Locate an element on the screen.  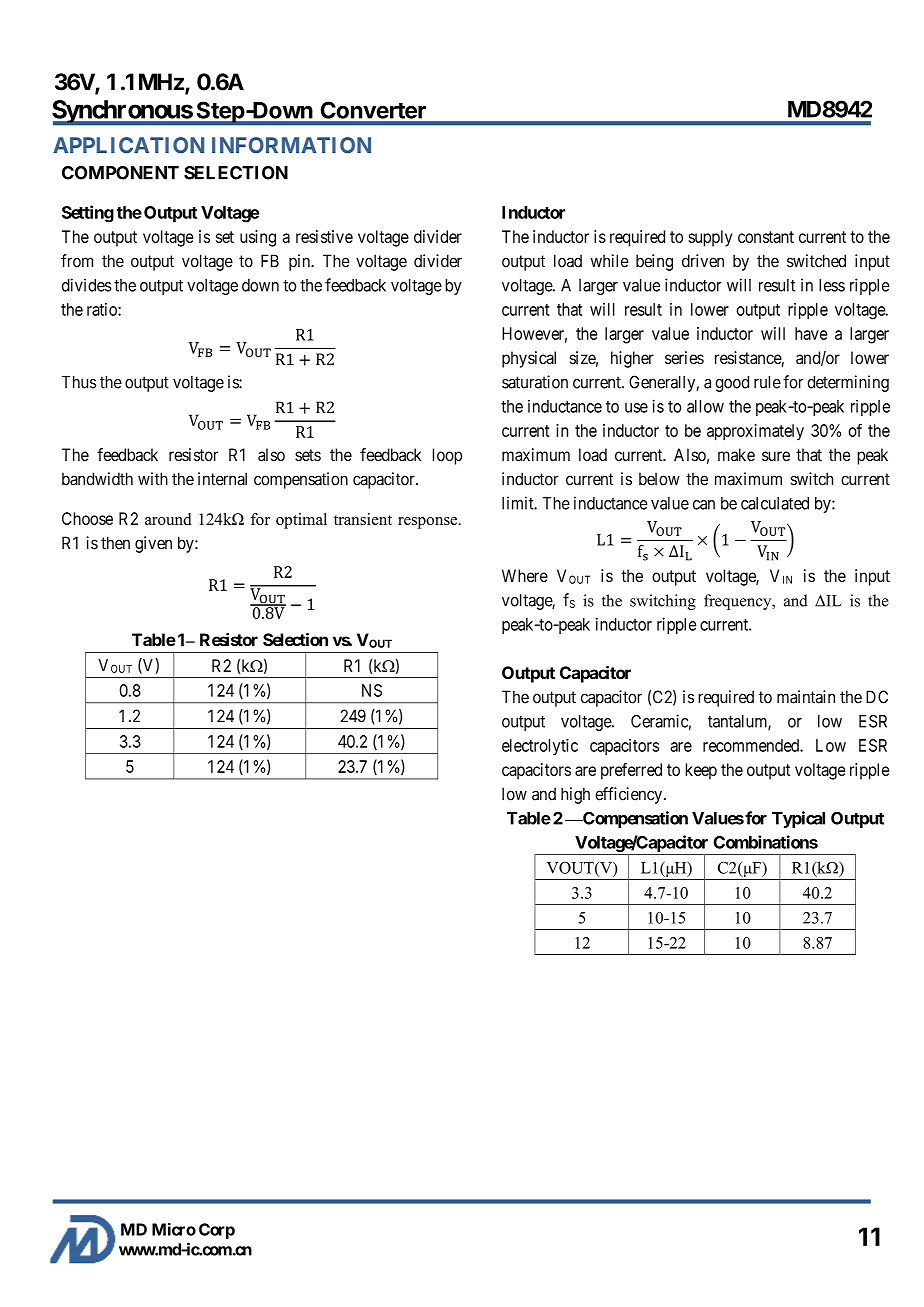
constant is located at coordinates (766, 237).
